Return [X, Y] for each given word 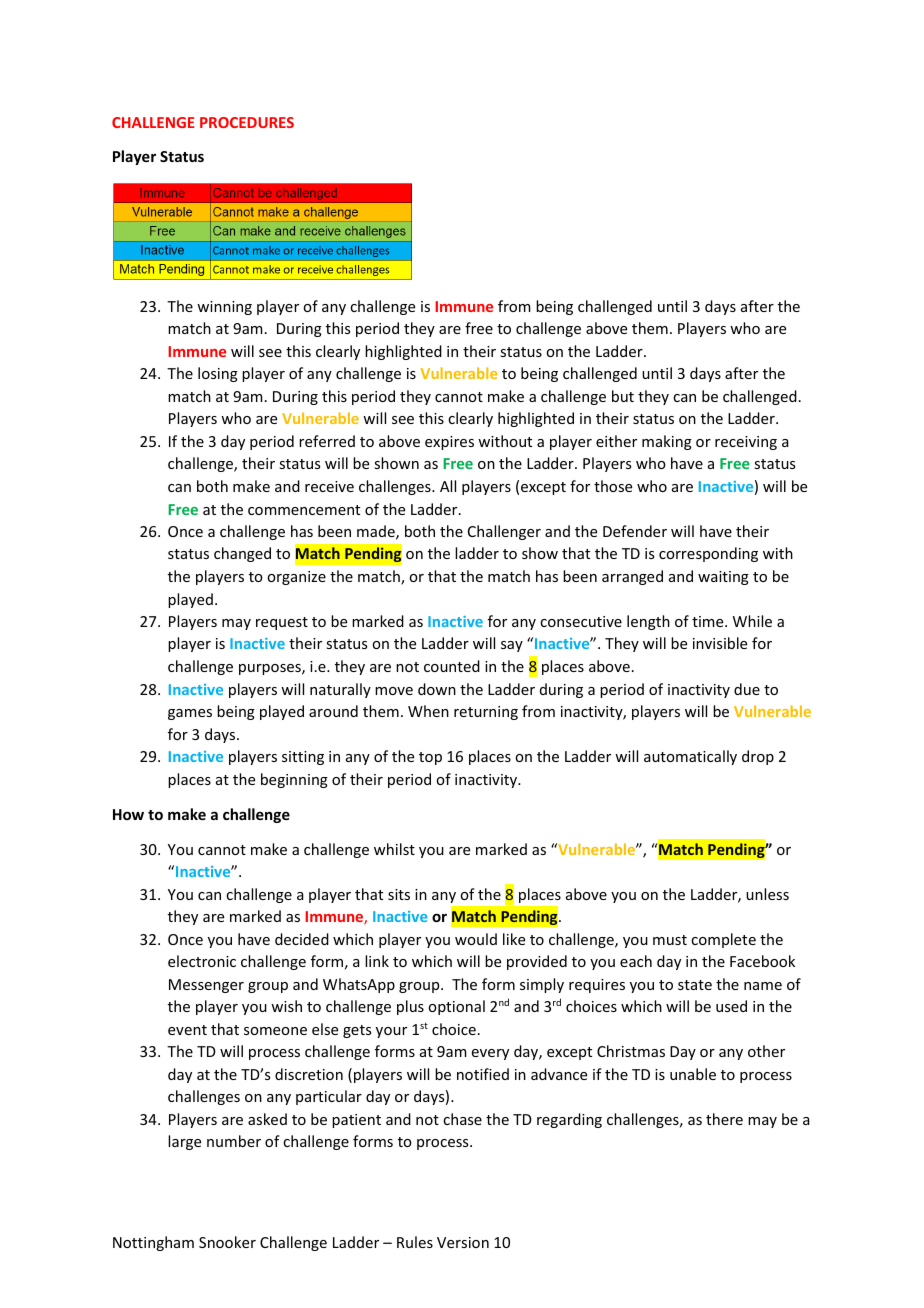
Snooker [227, 1242]
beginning [294, 780]
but [623, 396]
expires [449, 443]
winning [224, 308]
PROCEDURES [247, 122]
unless [767, 894]
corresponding [708, 554]
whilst [394, 849]
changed [242, 554]
